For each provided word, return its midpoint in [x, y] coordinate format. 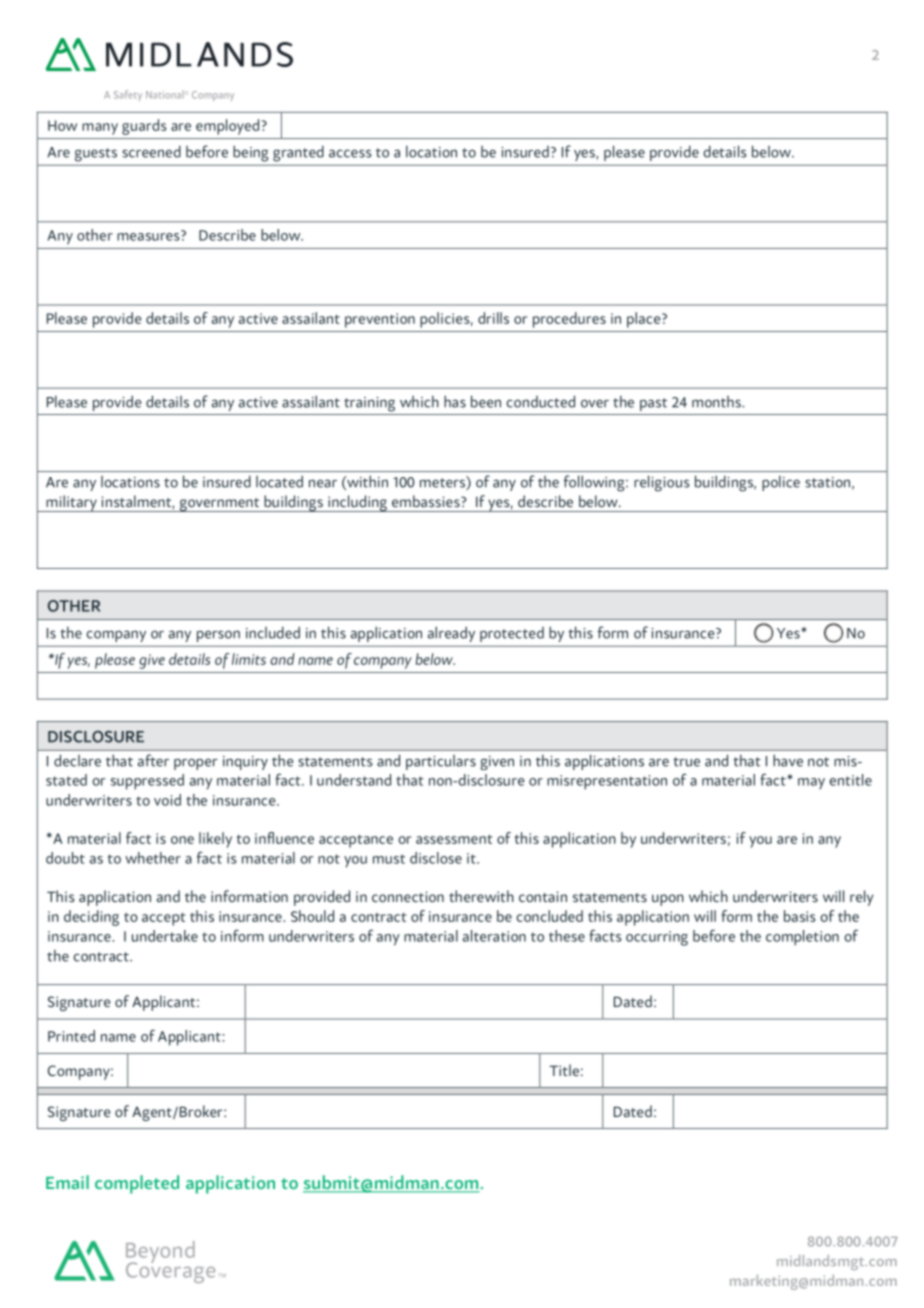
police [781, 483]
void [167, 800]
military [71, 503]
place [645, 320]
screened [151, 151]
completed [137, 1184]
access [350, 153]
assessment [454, 839]
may [811, 783]
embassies [427, 501]
